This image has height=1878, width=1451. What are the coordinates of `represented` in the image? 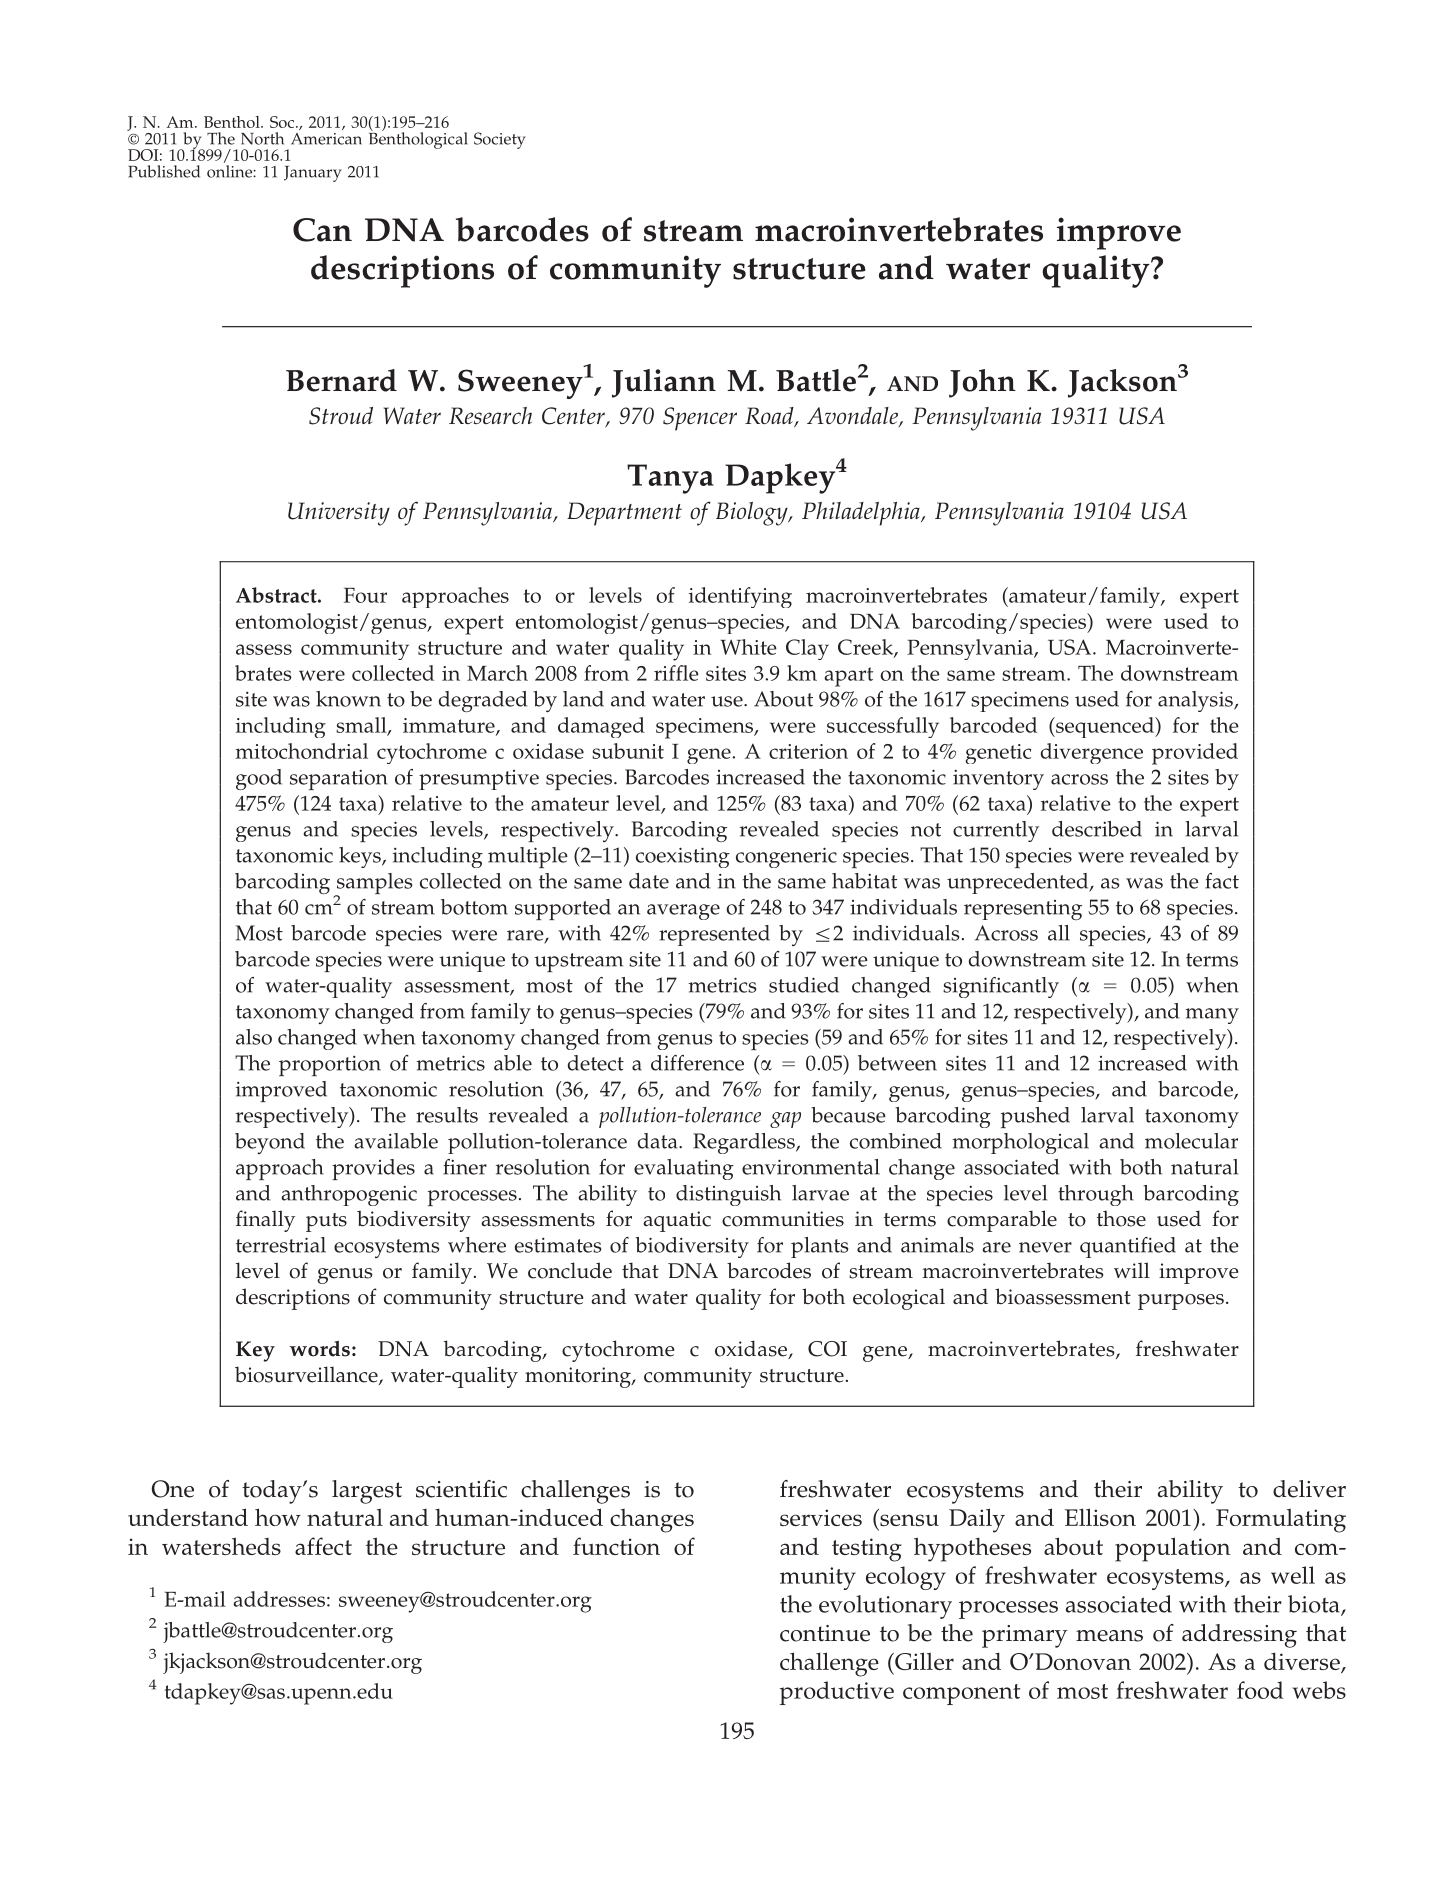 It's located at (714, 935).
